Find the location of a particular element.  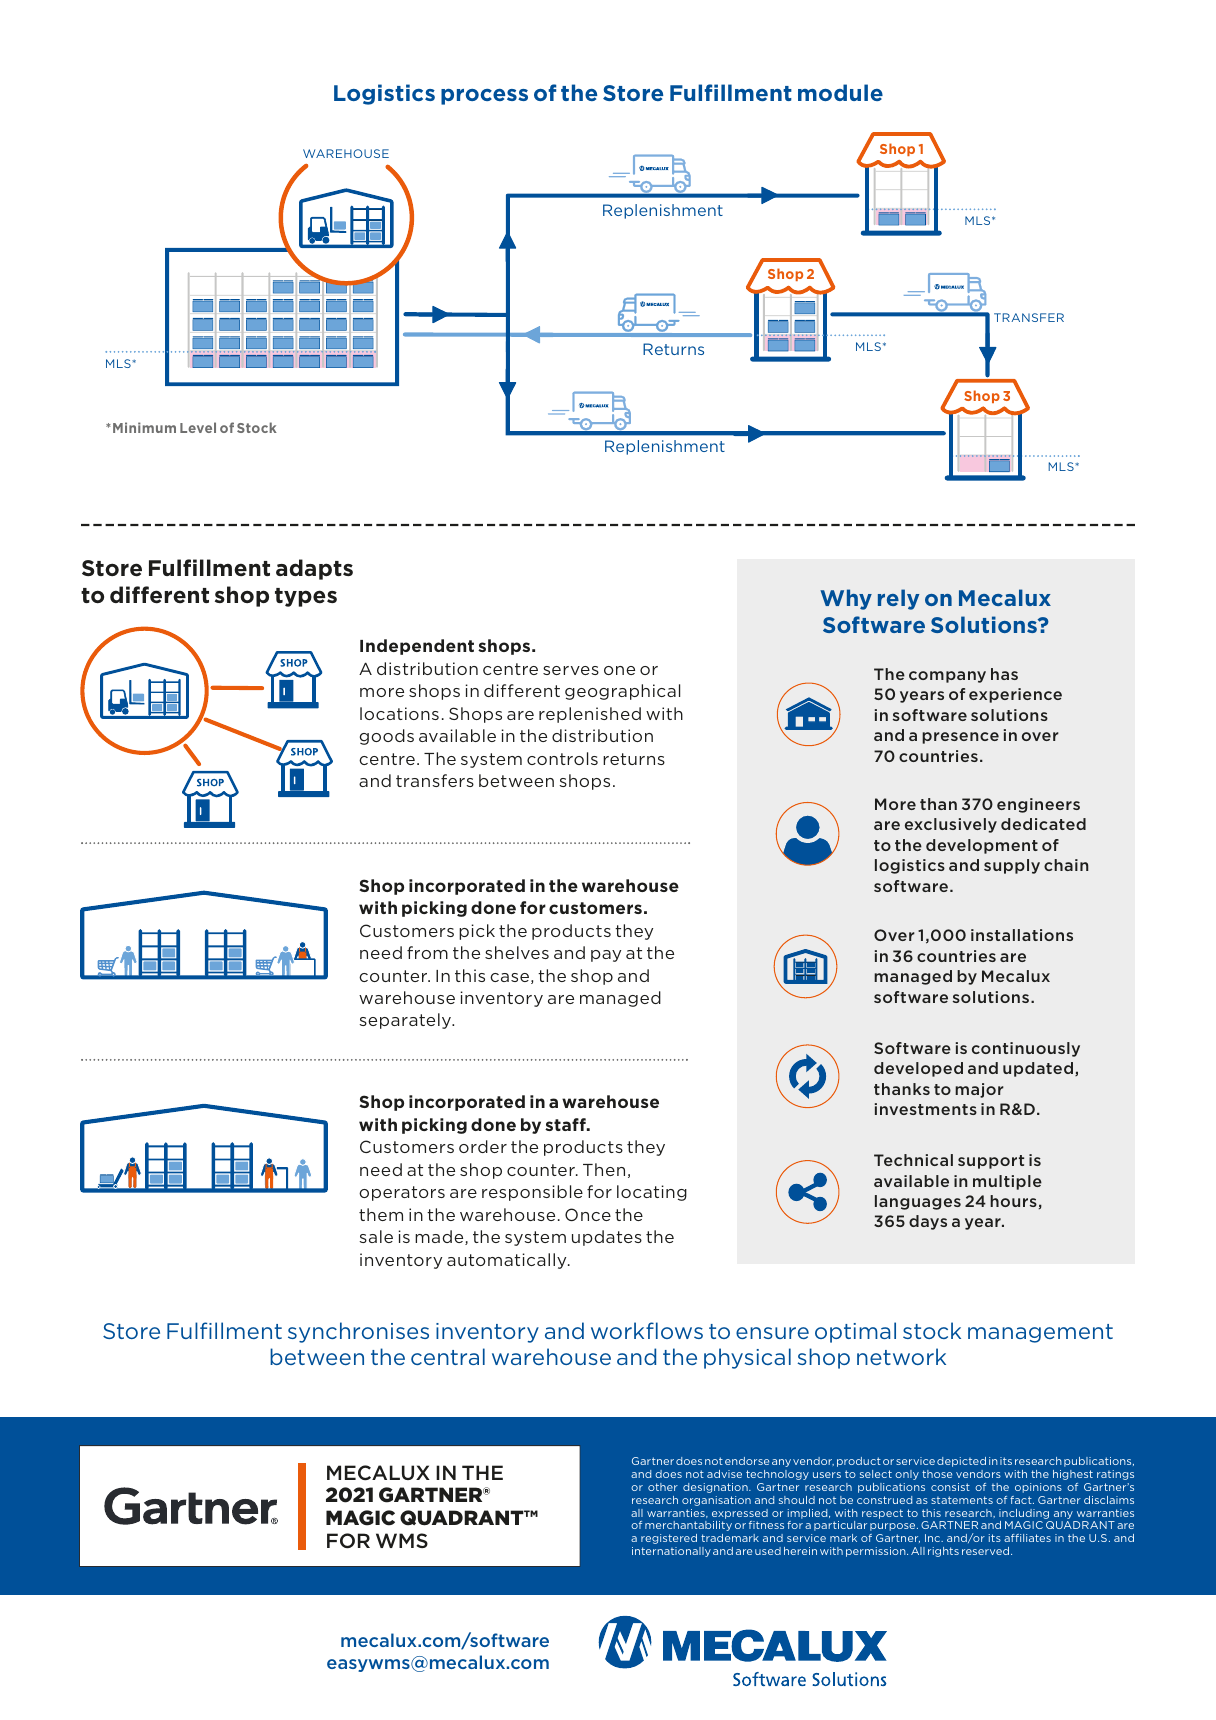

rely is located at coordinates (898, 599).
